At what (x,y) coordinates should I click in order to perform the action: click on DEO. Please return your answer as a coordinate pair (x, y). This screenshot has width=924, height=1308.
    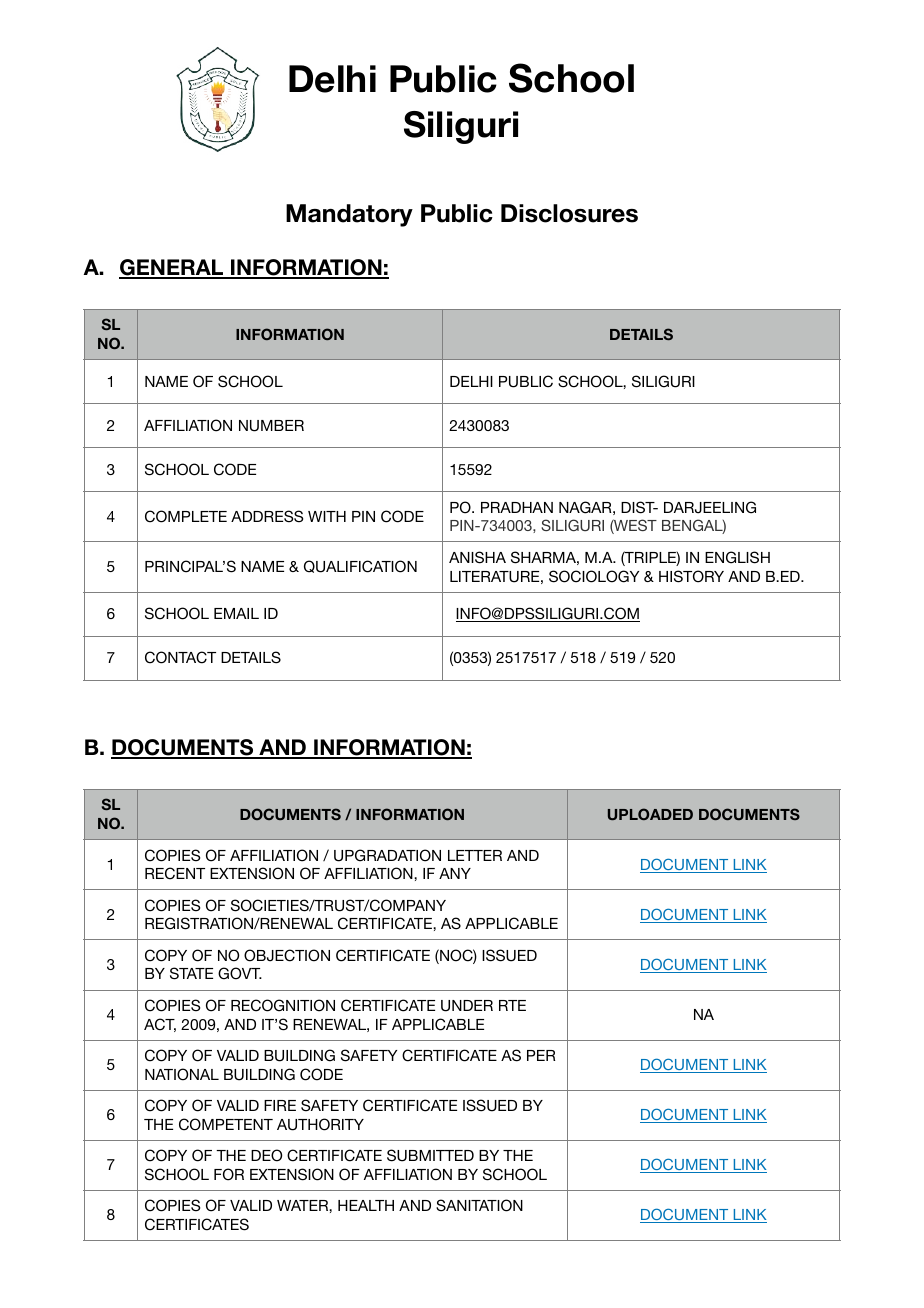
    Looking at the image, I should click on (266, 1155).
